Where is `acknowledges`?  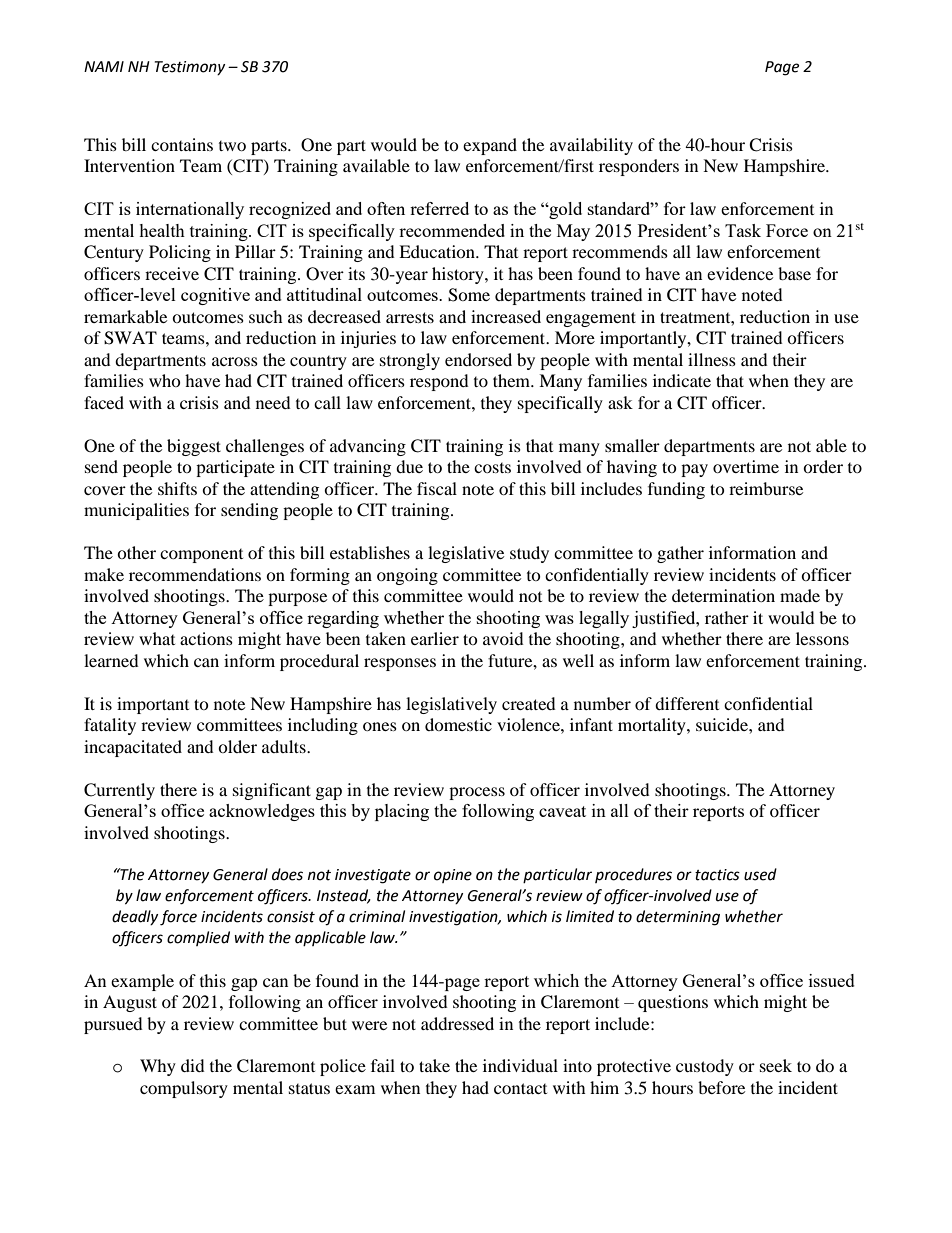
acknowledges is located at coordinates (262, 812).
